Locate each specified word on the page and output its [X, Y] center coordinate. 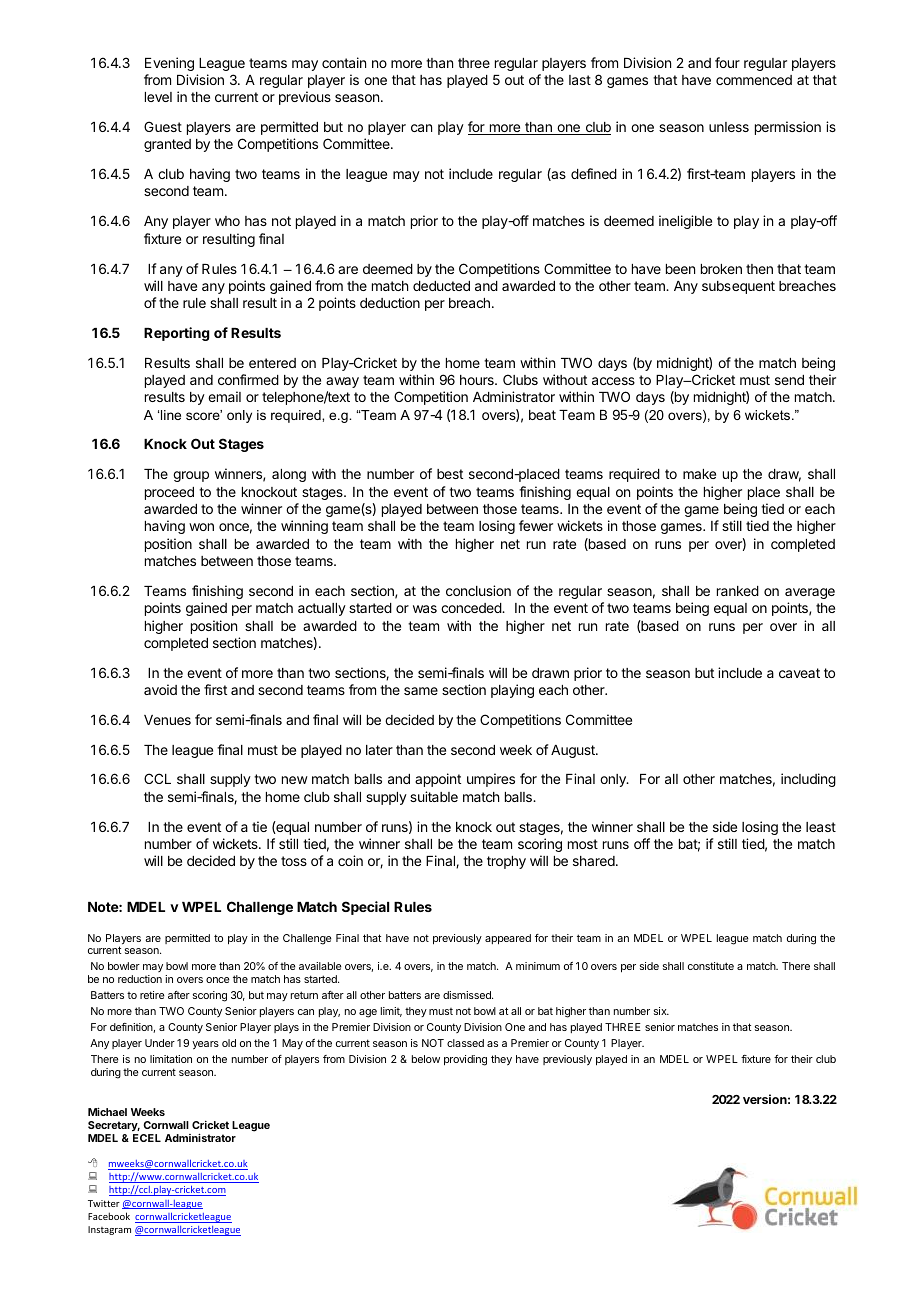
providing [465, 1060]
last [580, 80]
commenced [754, 80]
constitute [711, 966]
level [158, 97]
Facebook [109, 1216]
